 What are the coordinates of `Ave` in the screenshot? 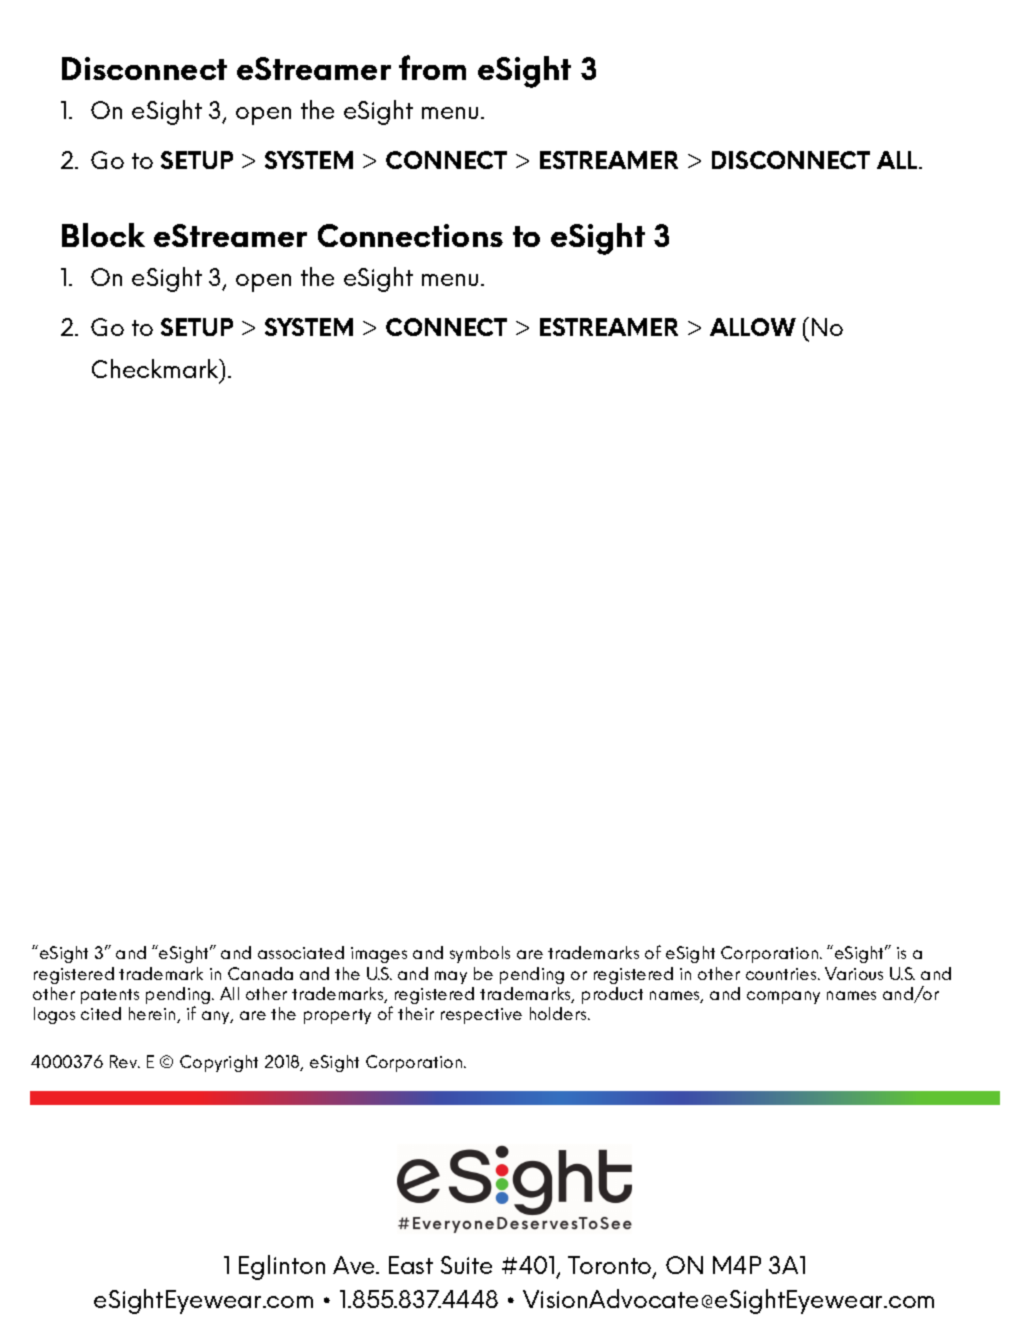 It's located at (355, 1265).
